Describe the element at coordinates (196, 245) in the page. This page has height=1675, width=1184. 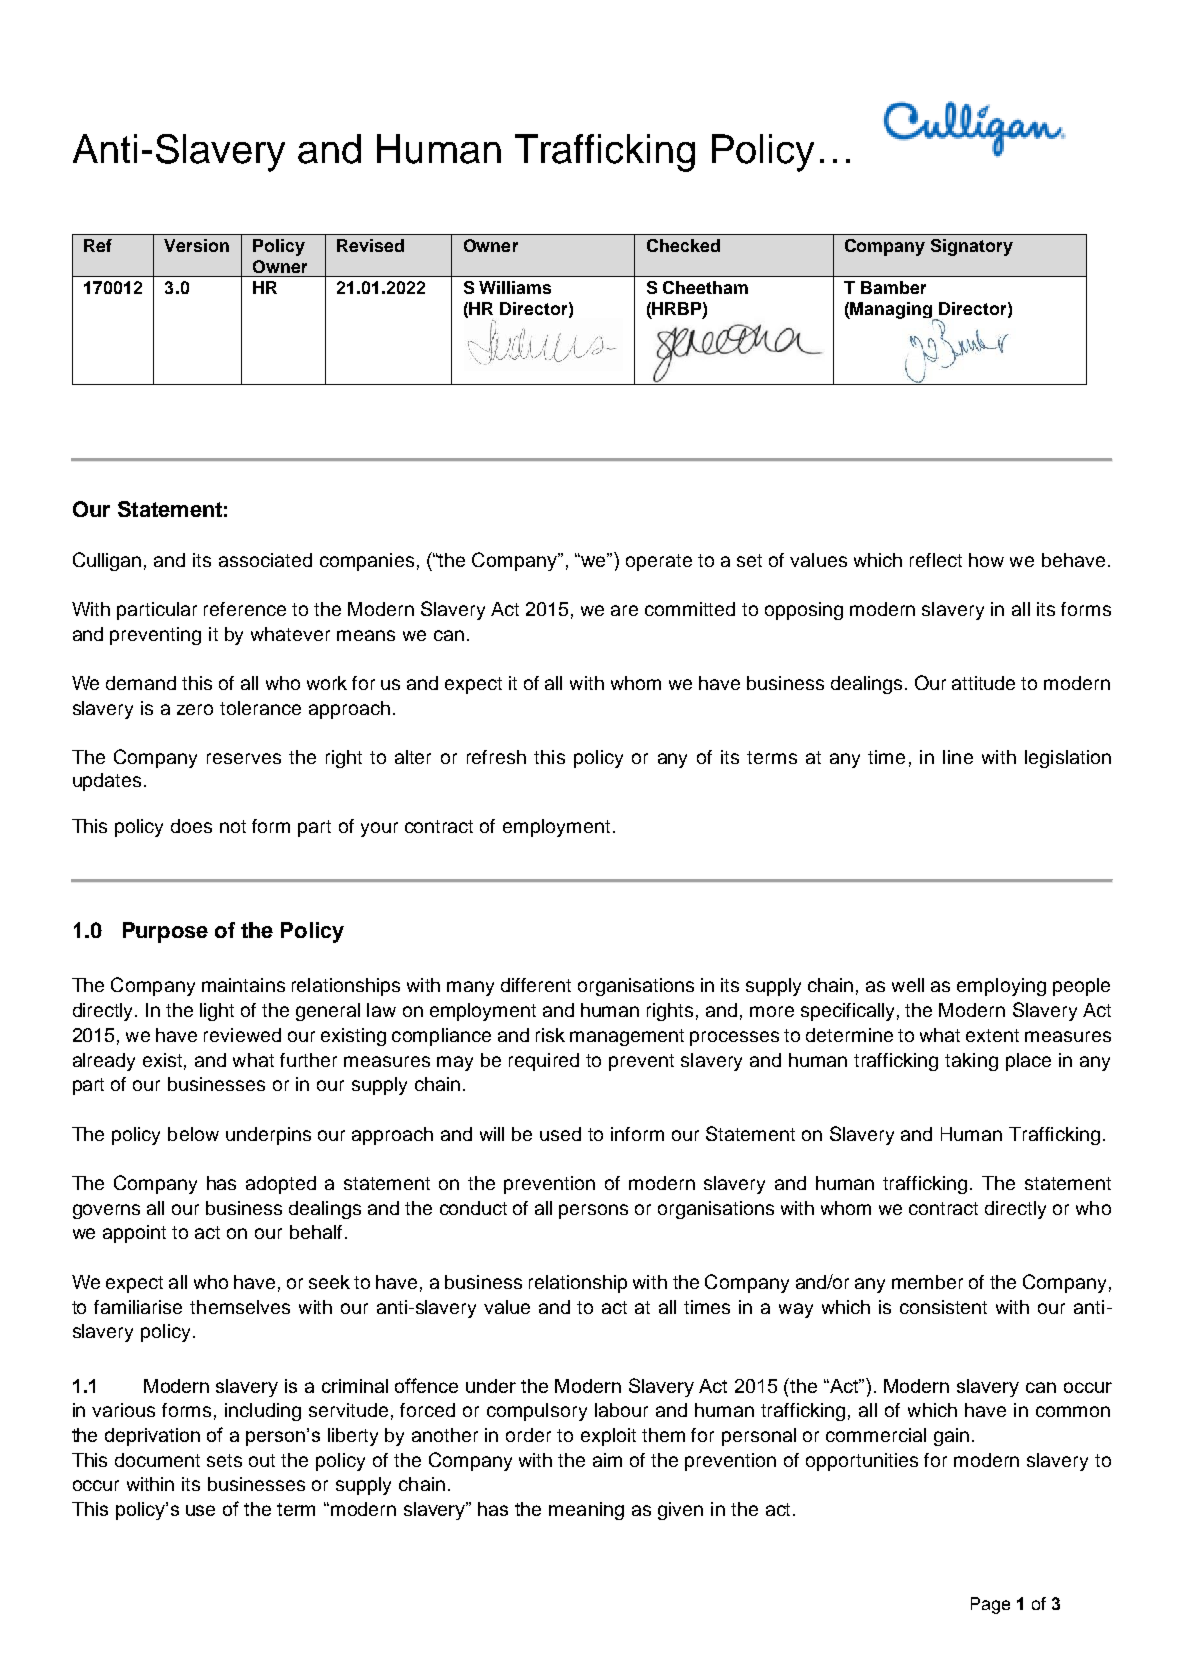
I see `Version` at that location.
